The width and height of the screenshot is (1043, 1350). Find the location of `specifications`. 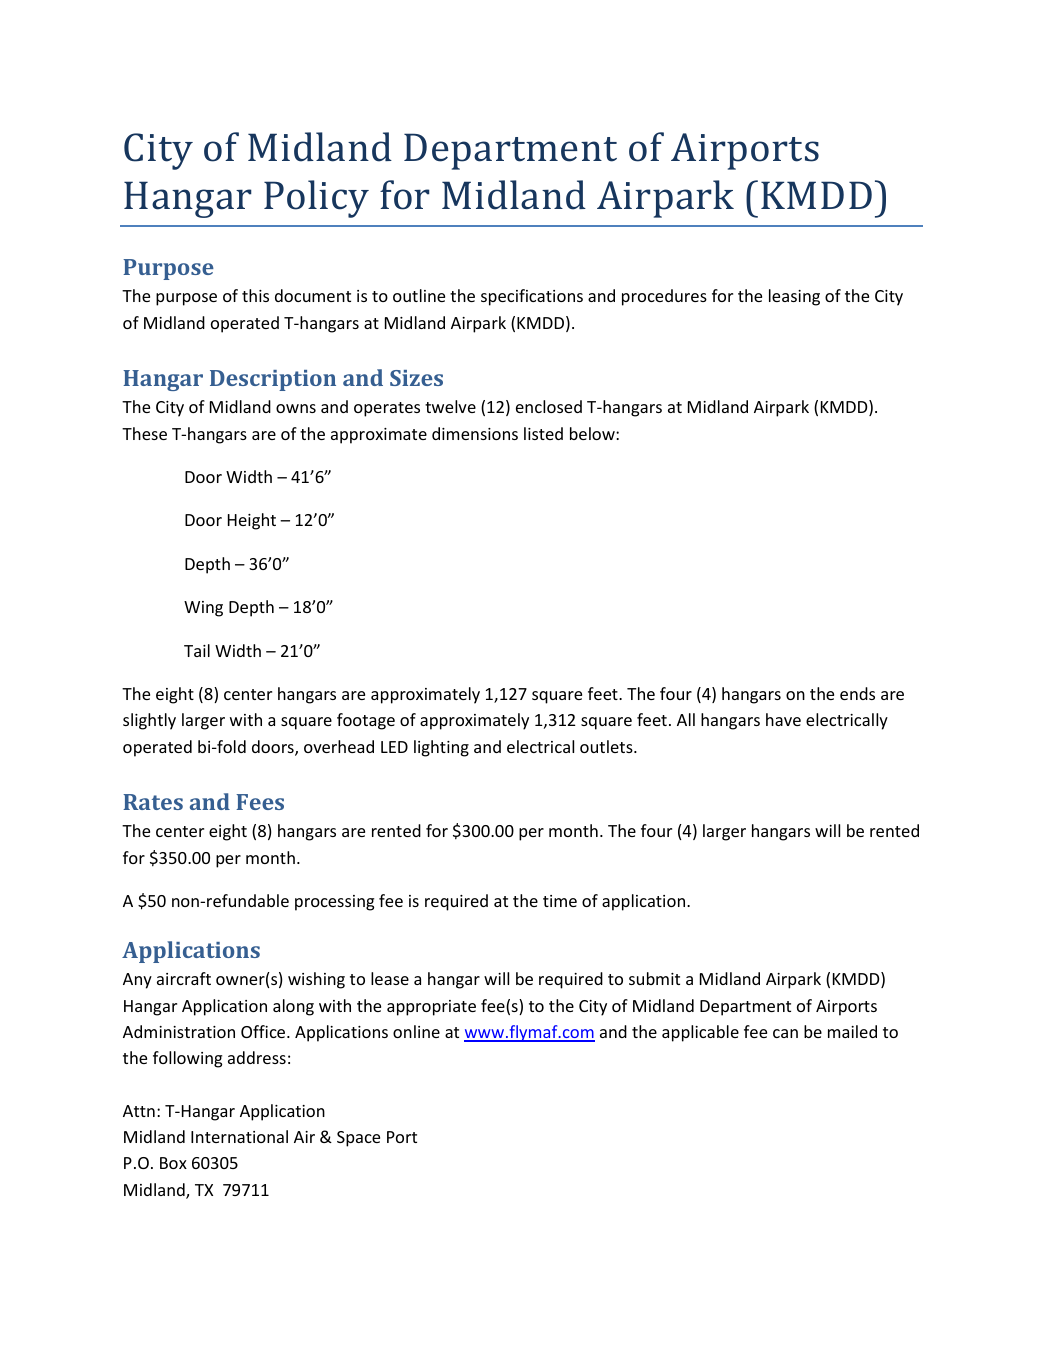

specifications is located at coordinates (532, 297).
